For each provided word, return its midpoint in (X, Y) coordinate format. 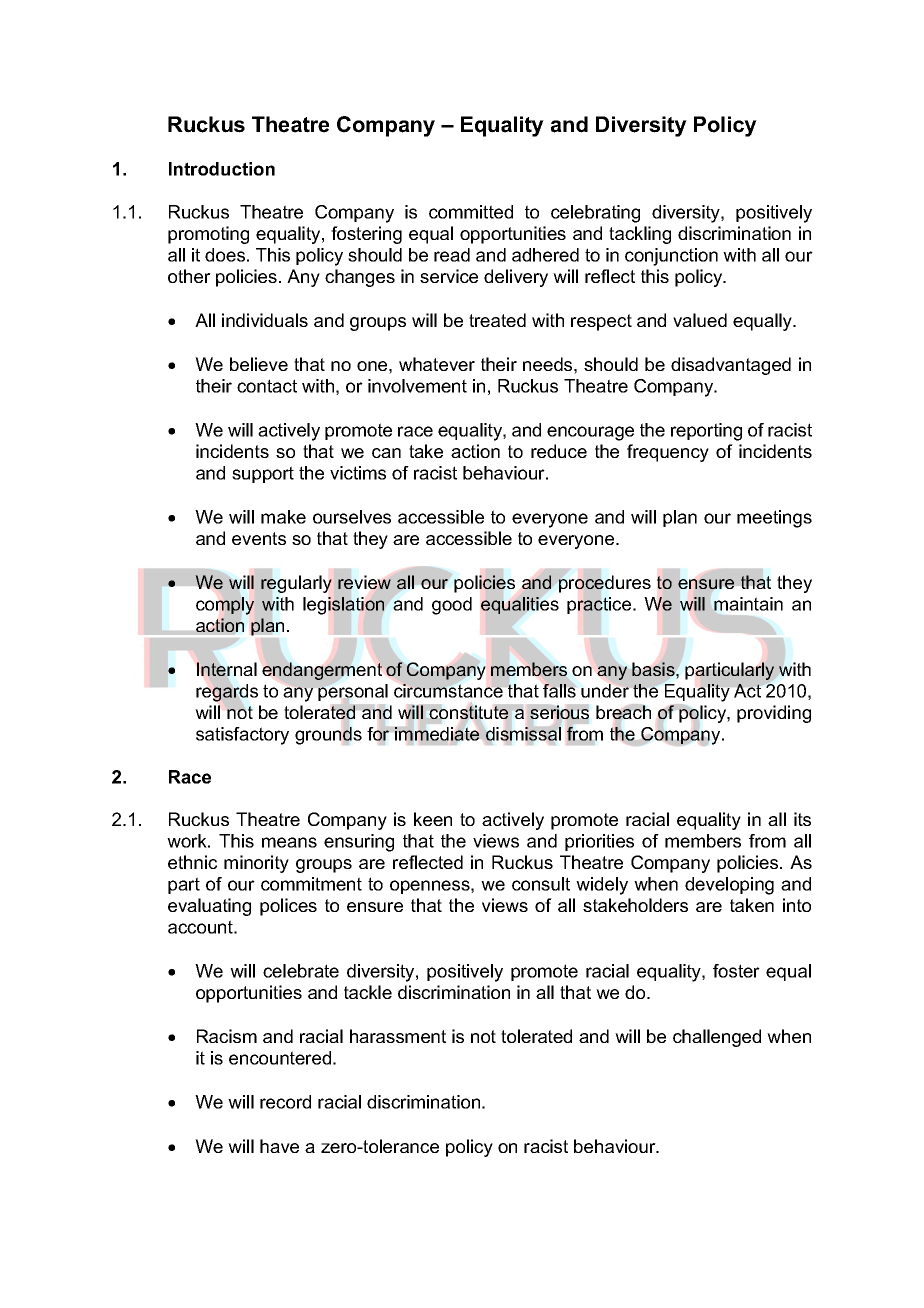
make (283, 517)
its (802, 819)
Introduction (222, 169)
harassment (398, 1036)
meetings (774, 519)
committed (471, 212)
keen (433, 819)
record (285, 1102)
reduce (559, 451)
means (289, 842)
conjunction (671, 257)
